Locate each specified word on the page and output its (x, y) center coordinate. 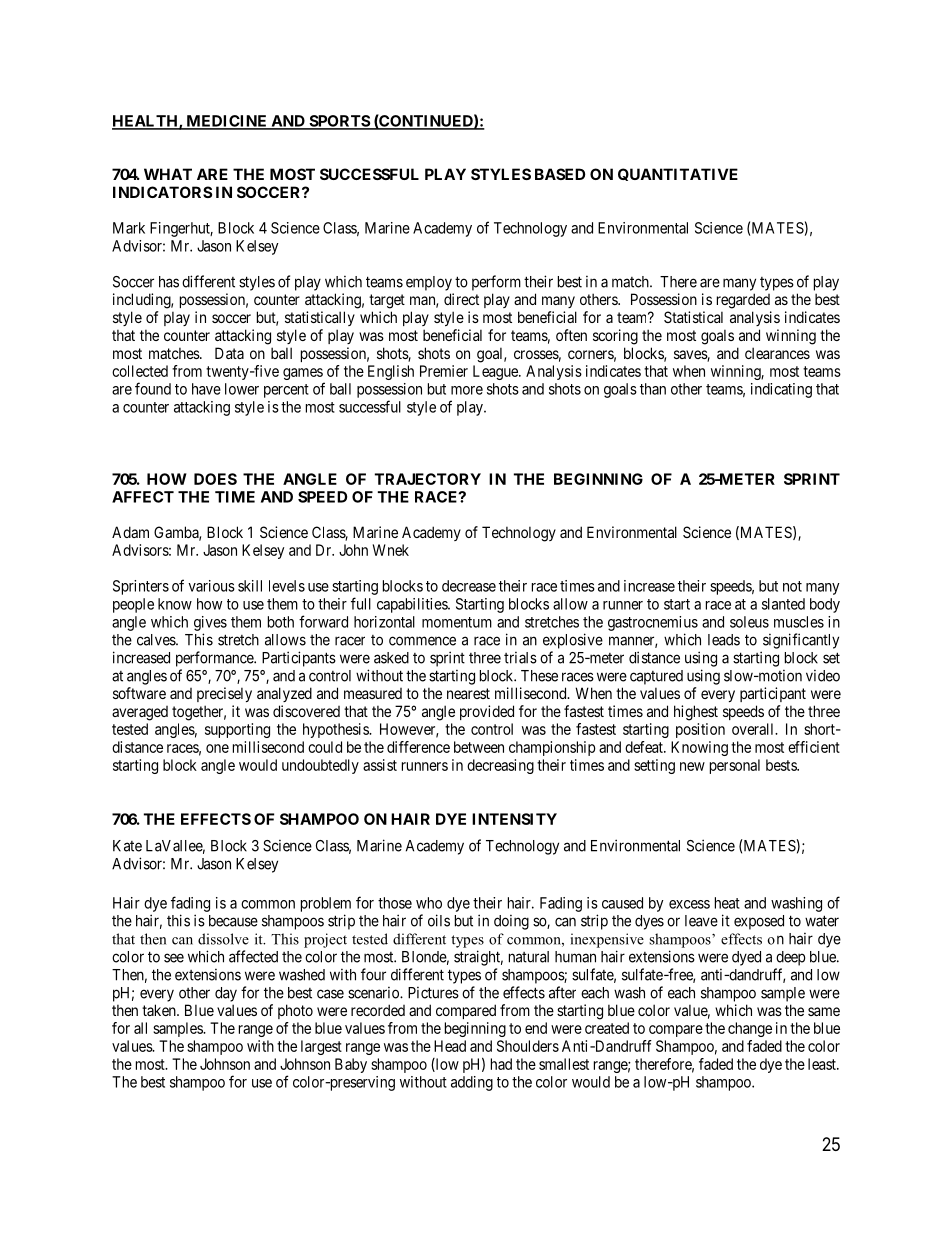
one (217, 748)
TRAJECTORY (428, 479)
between (479, 747)
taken (160, 1010)
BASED (560, 174)
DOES (215, 479)
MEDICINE (227, 122)
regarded (743, 301)
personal (735, 766)
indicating (781, 390)
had (501, 1064)
